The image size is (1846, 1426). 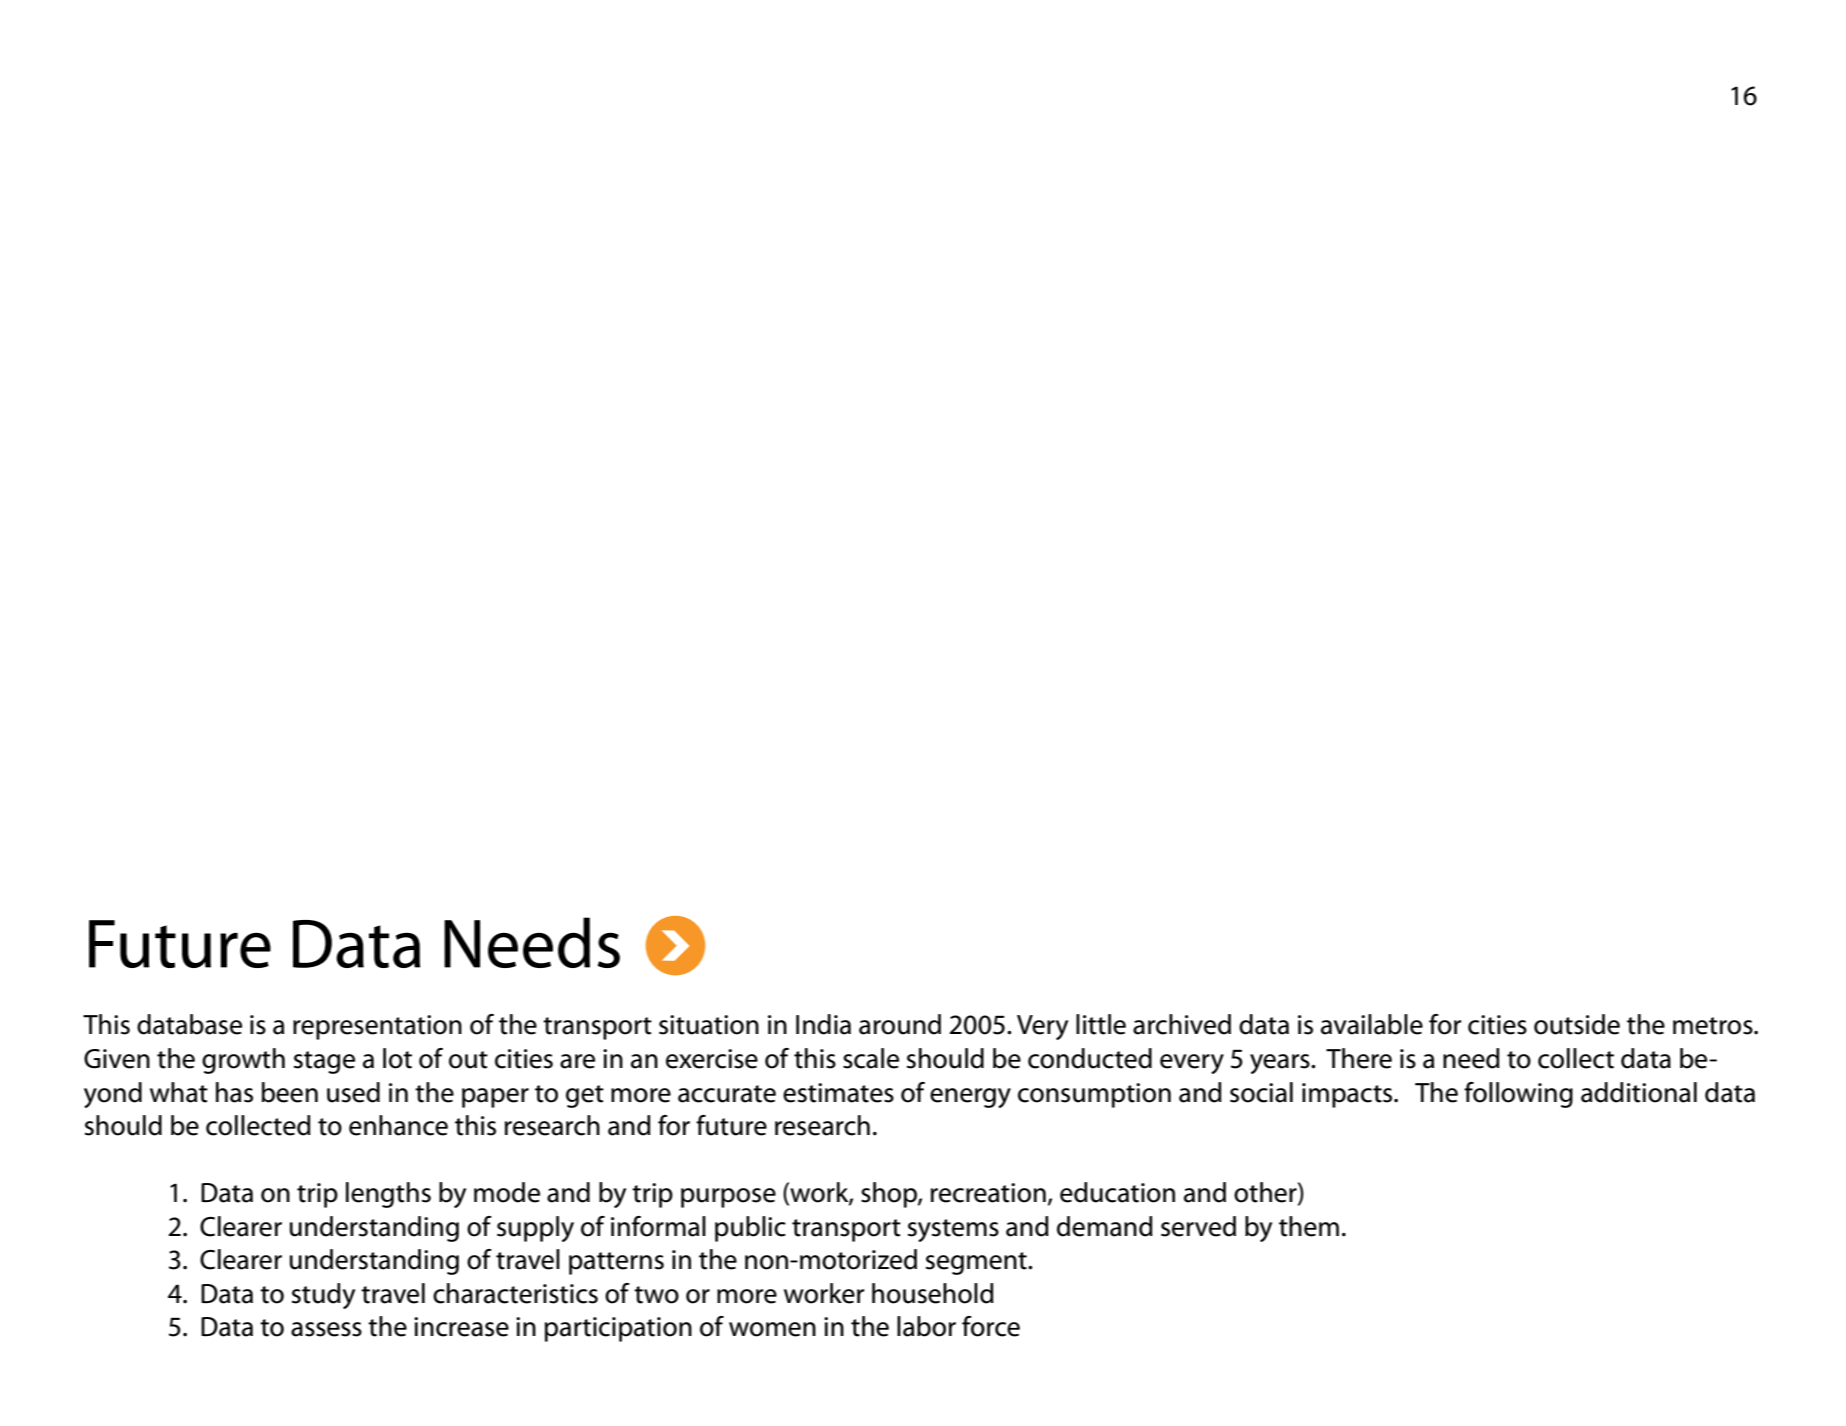 What do you see at coordinates (900, 1024) in the page?
I see `around` at bounding box center [900, 1024].
